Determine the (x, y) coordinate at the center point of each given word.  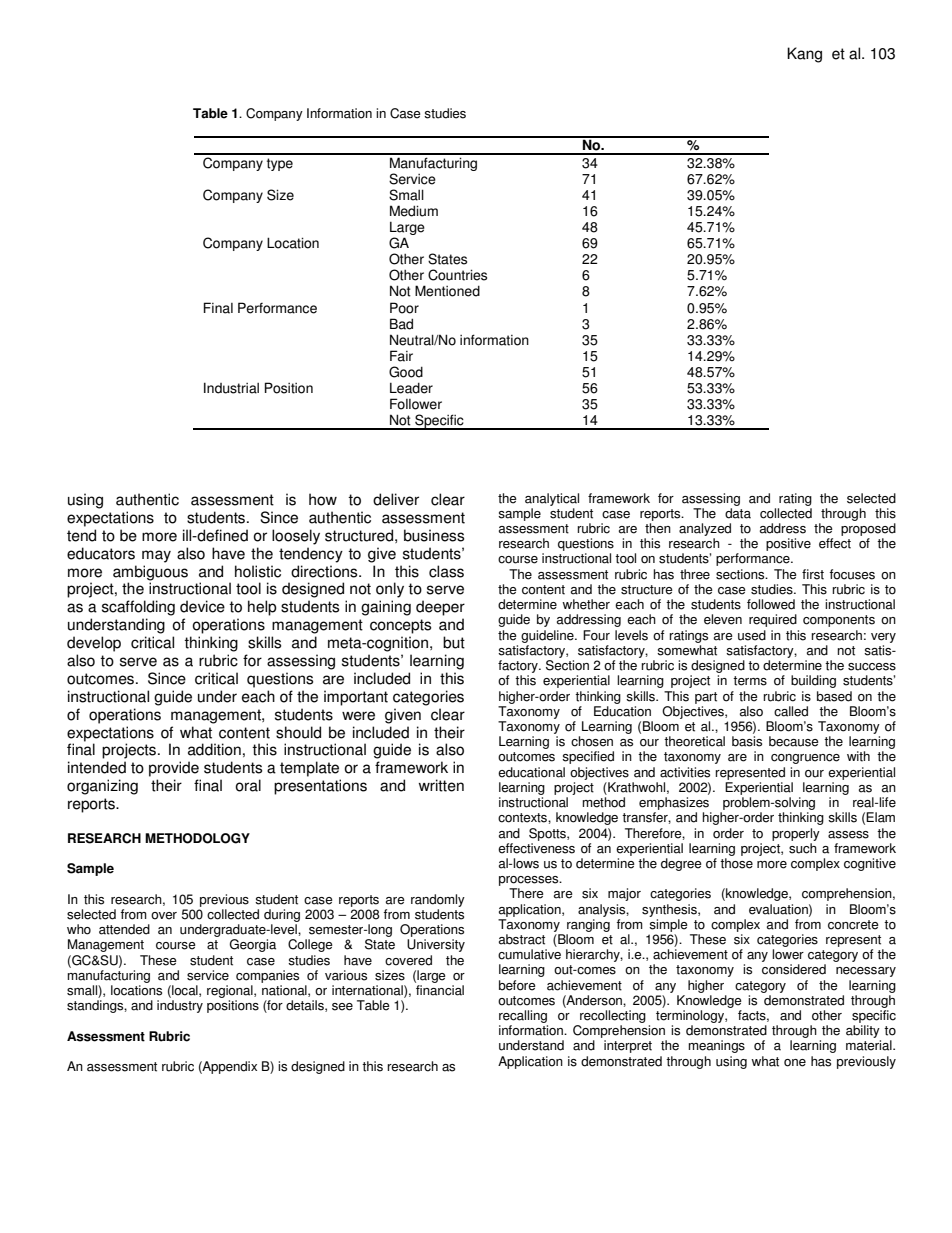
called (791, 711)
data (738, 513)
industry (180, 1006)
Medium (414, 211)
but (454, 642)
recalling (523, 1016)
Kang (804, 55)
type (280, 164)
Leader (411, 388)
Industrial (231, 388)
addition (214, 749)
